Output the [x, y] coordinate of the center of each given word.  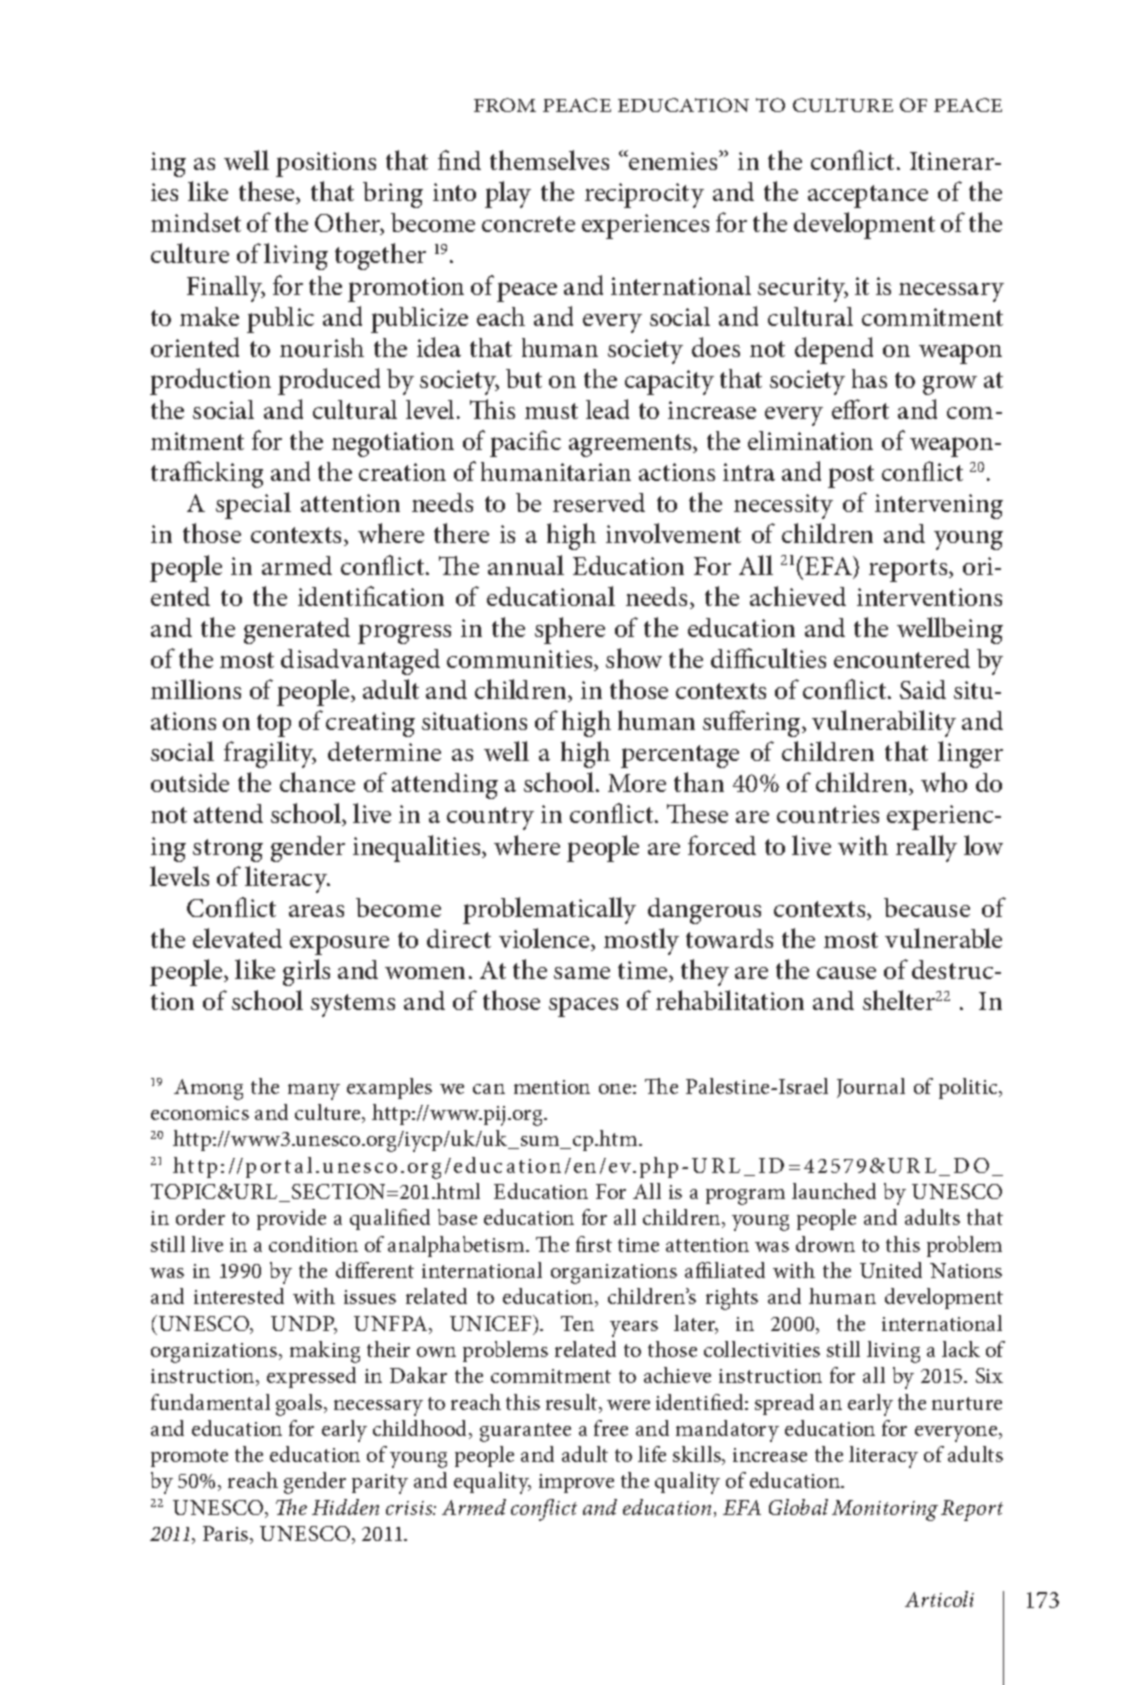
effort [860, 409]
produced [329, 381]
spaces [583, 1007]
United [891, 1270]
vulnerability [884, 723]
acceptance [868, 196]
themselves [549, 160]
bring [393, 195]
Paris [227, 1535]
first [594, 1244]
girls [306, 972]
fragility [270, 754]
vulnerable [943, 938]
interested [239, 1296]
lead [607, 409]
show [634, 658]
